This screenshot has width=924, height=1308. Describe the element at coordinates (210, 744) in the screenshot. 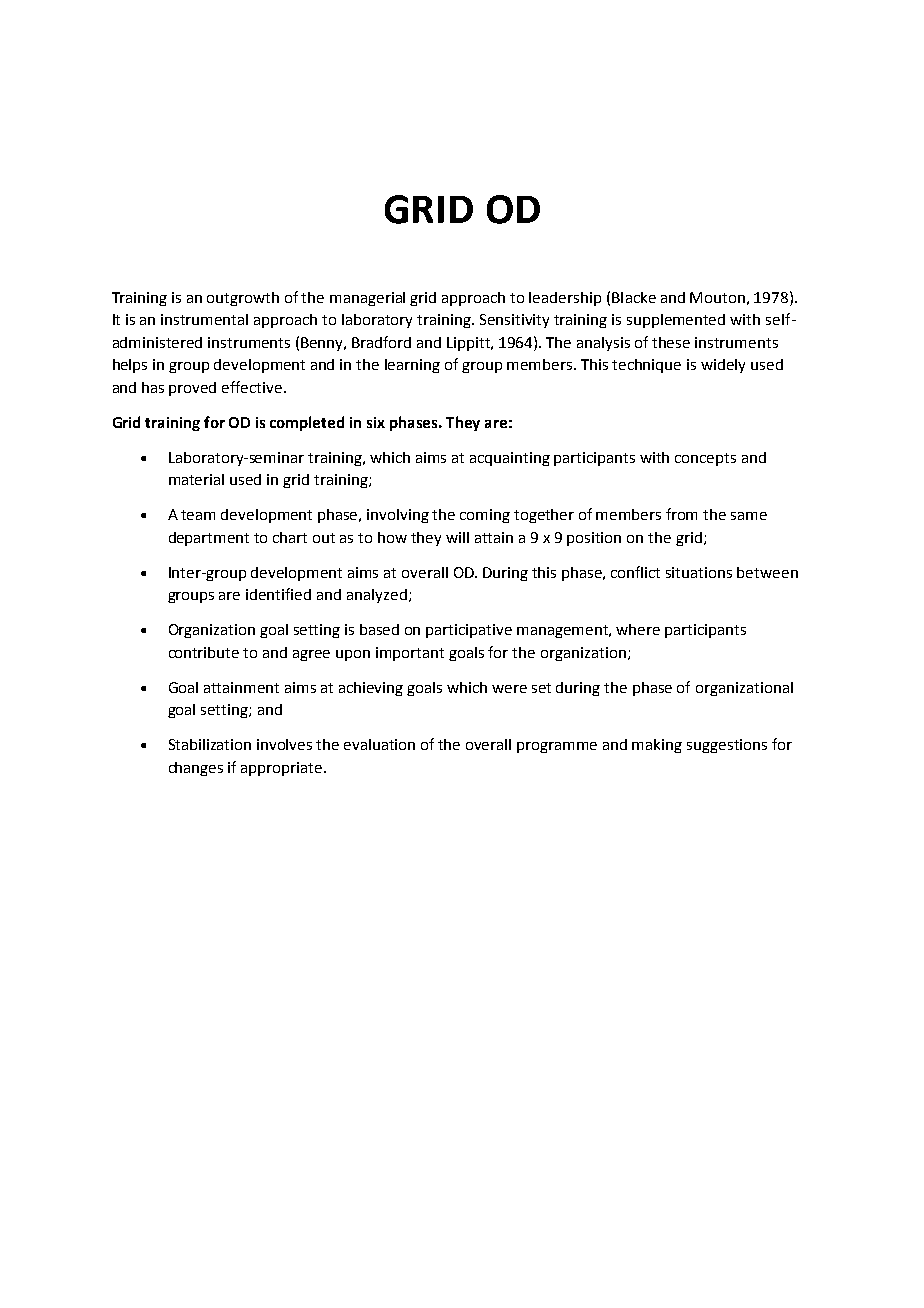

I see `Stabilization` at that location.
